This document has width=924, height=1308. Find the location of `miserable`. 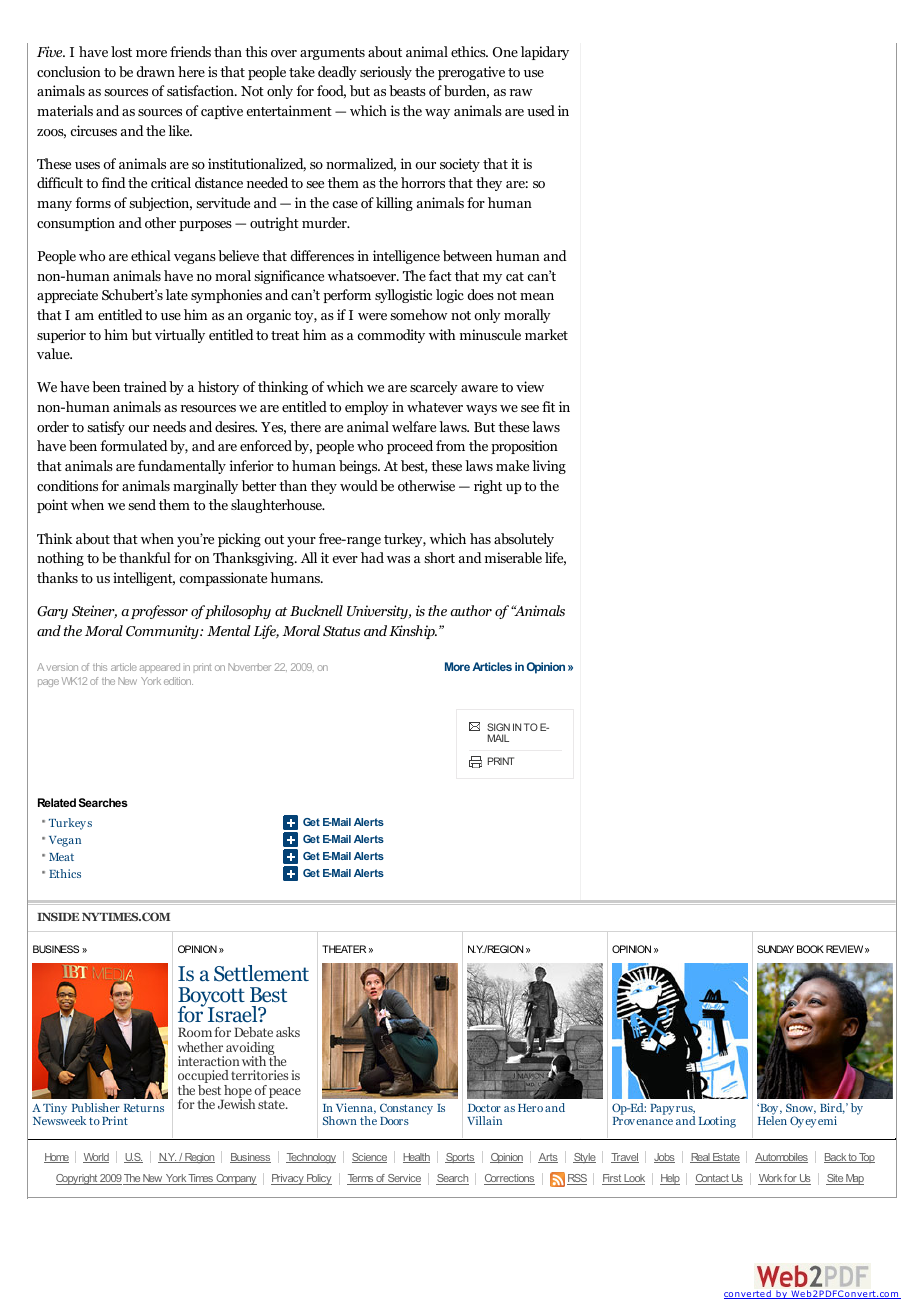

miserable is located at coordinates (513, 557).
